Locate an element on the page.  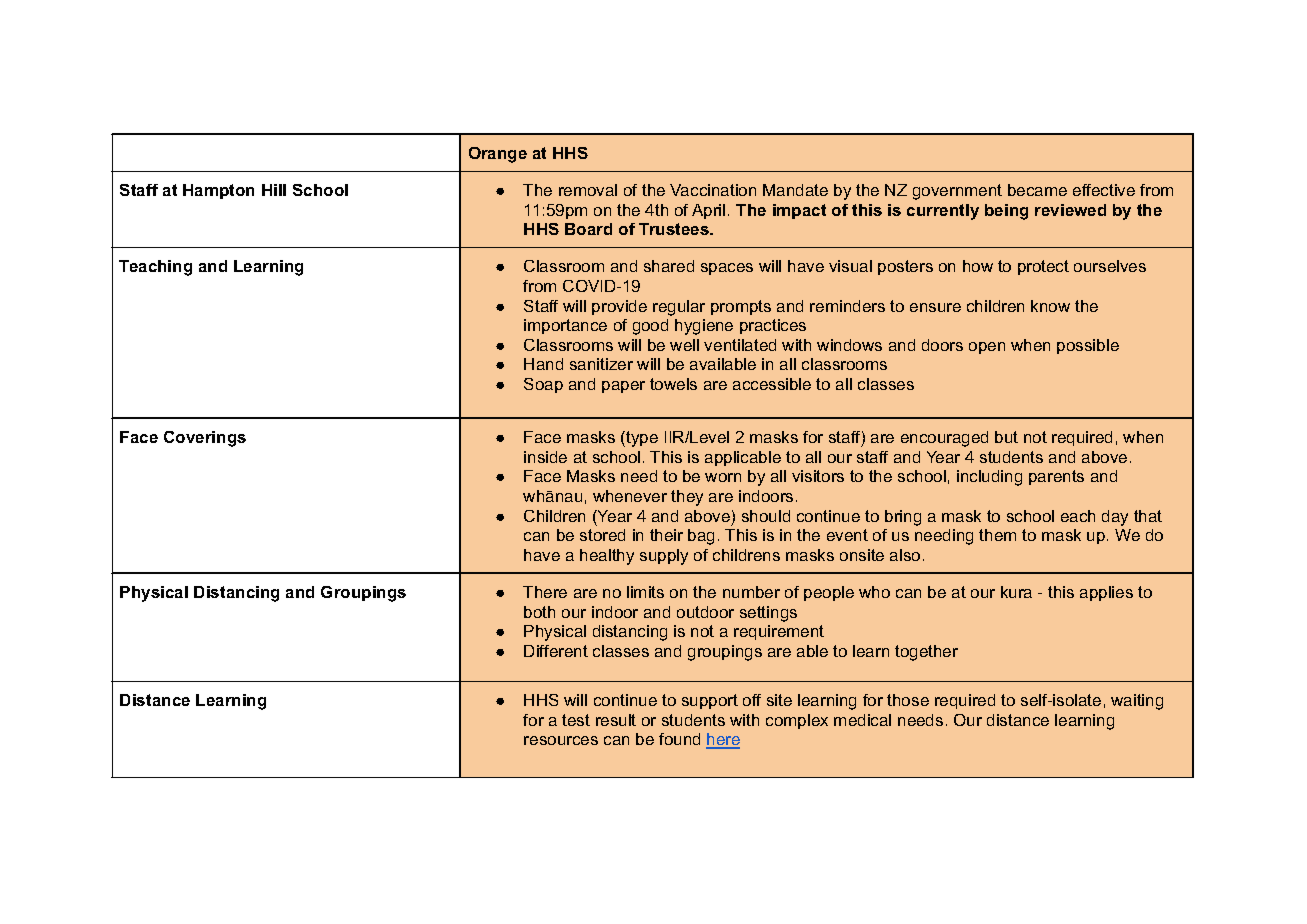
applies is located at coordinates (1106, 593).
